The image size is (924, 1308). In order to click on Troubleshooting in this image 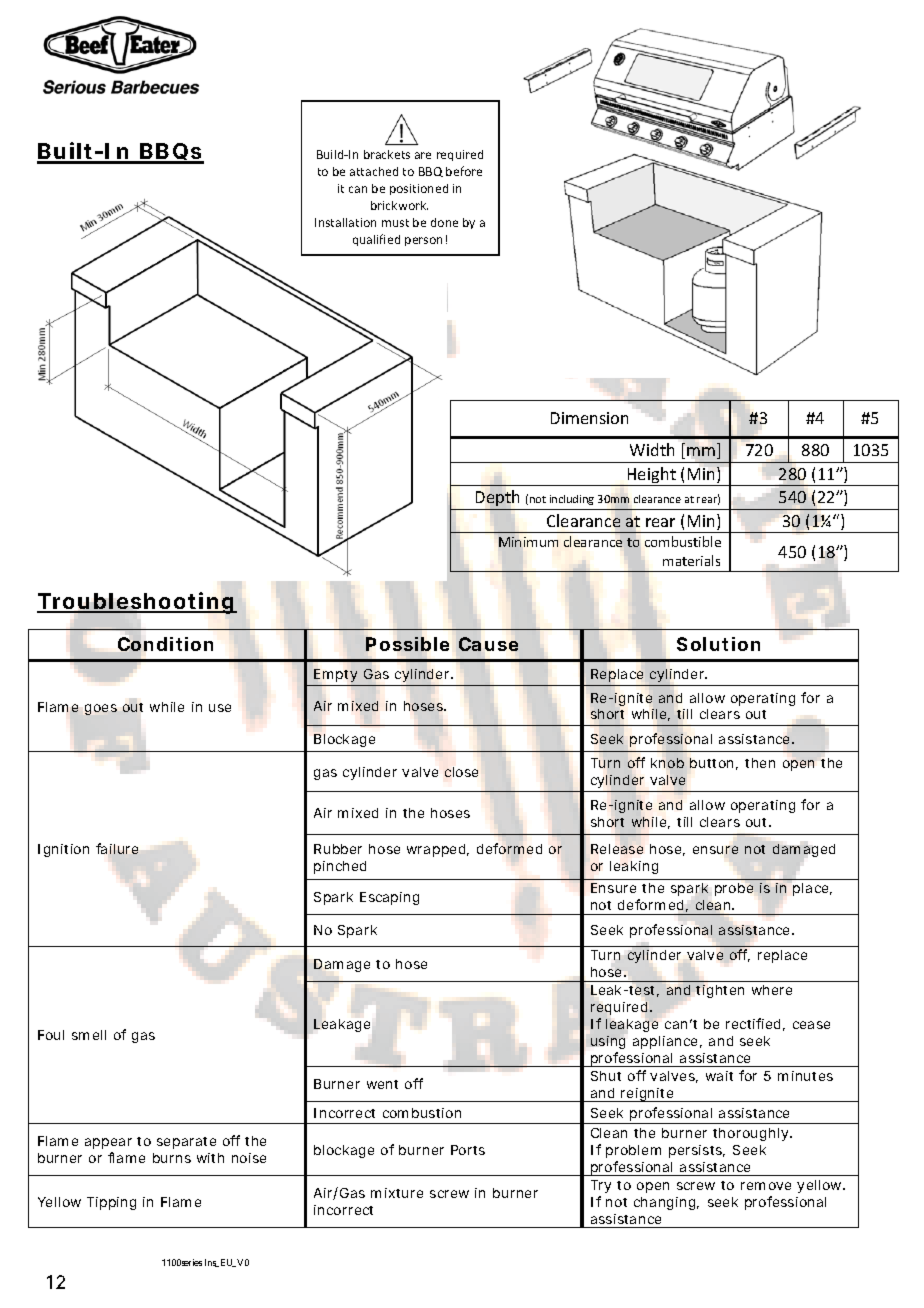, I will do `click(136, 604)`.
